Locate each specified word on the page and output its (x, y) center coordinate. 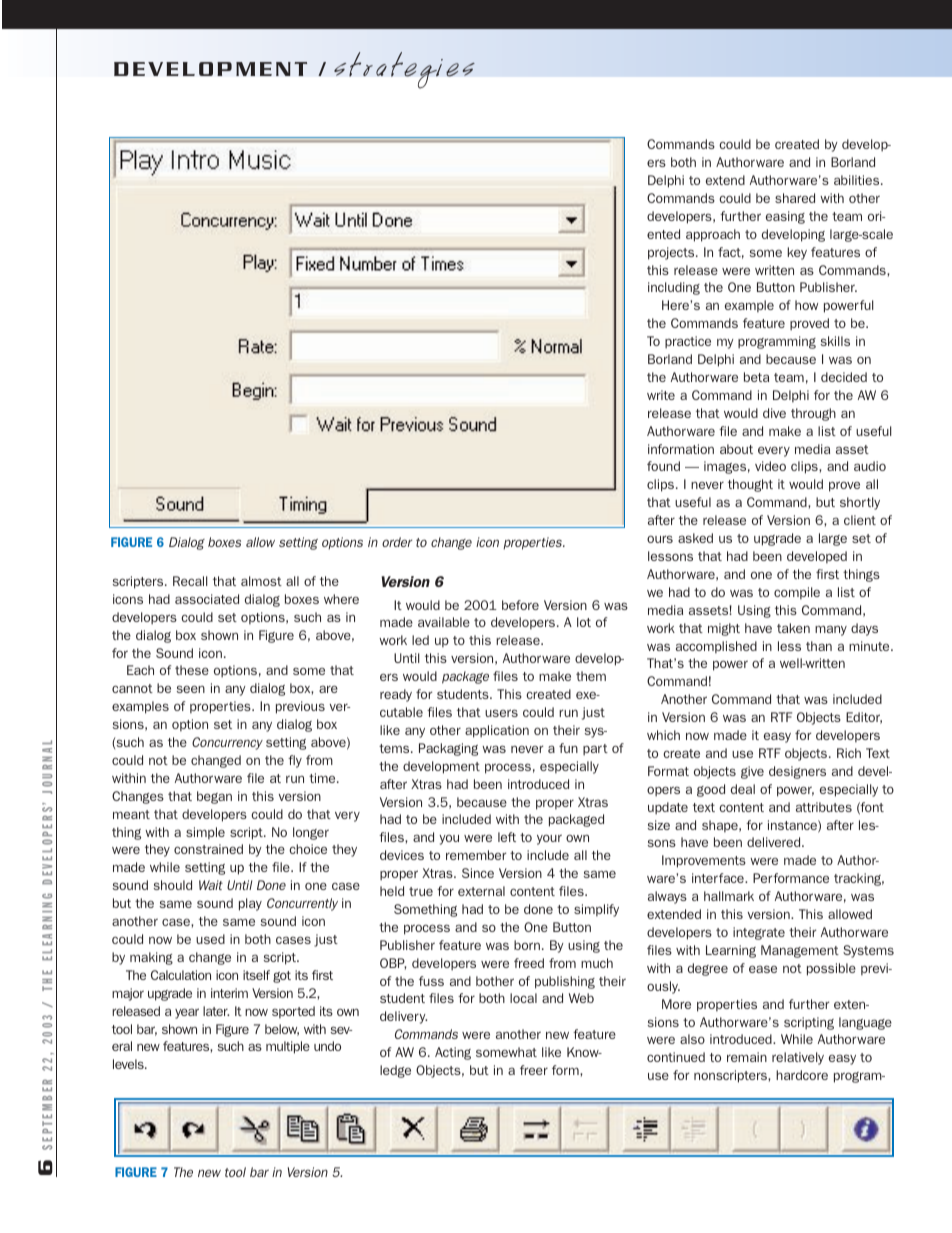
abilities (858, 180)
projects (672, 253)
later (216, 1011)
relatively (798, 1058)
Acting (453, 1053)
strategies (404, 70)
